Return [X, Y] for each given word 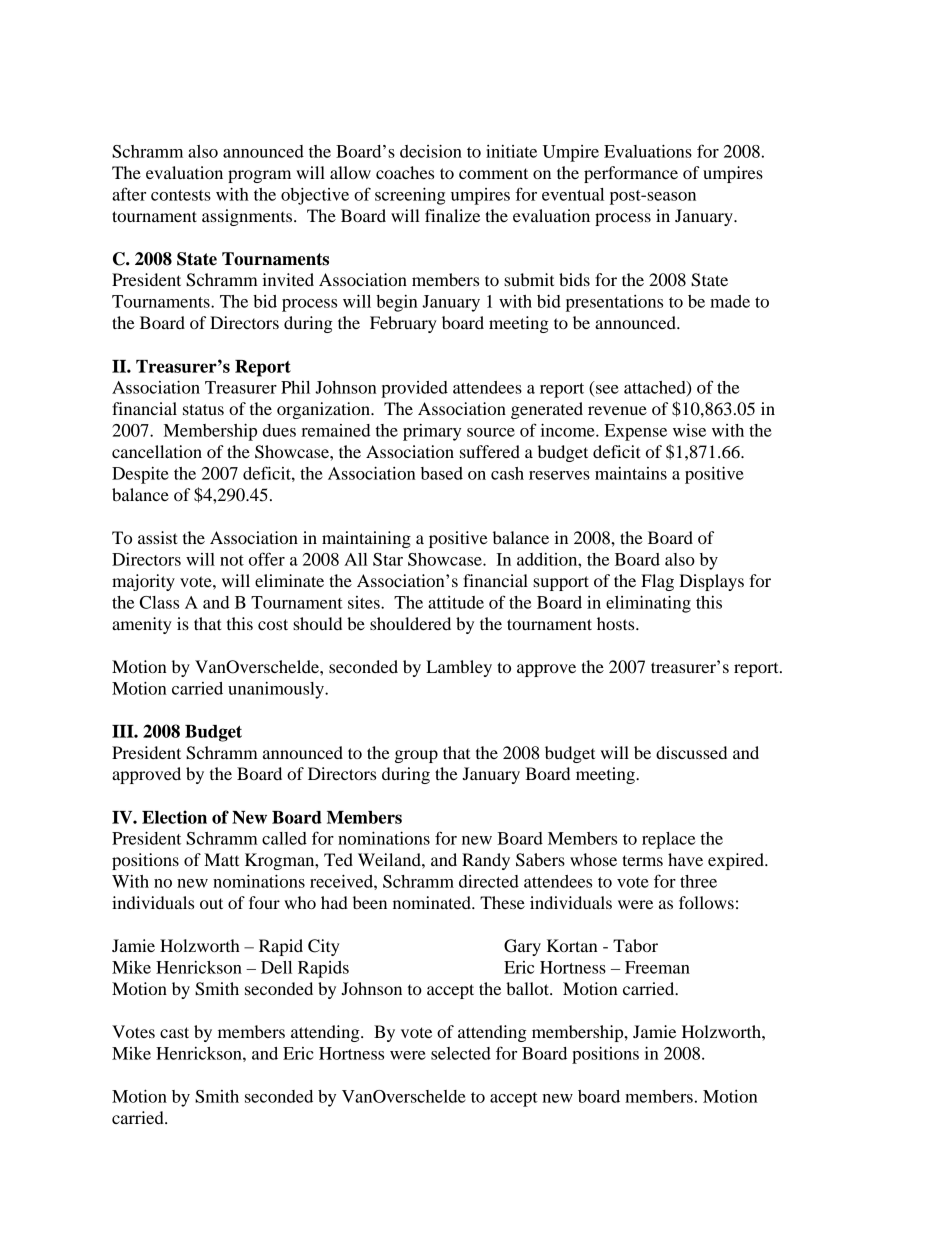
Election [174, 817]
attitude [456, 602]
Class [159, 602]
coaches [405, 172]
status [203, 409]
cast [174, 1032]
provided [414, 389]
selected [461, 1053]
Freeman [657, 967]
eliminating [648, 604]
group [416, 756]
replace [668, 840]
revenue [617, 410]
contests [181, 195]
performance [631, 174]
